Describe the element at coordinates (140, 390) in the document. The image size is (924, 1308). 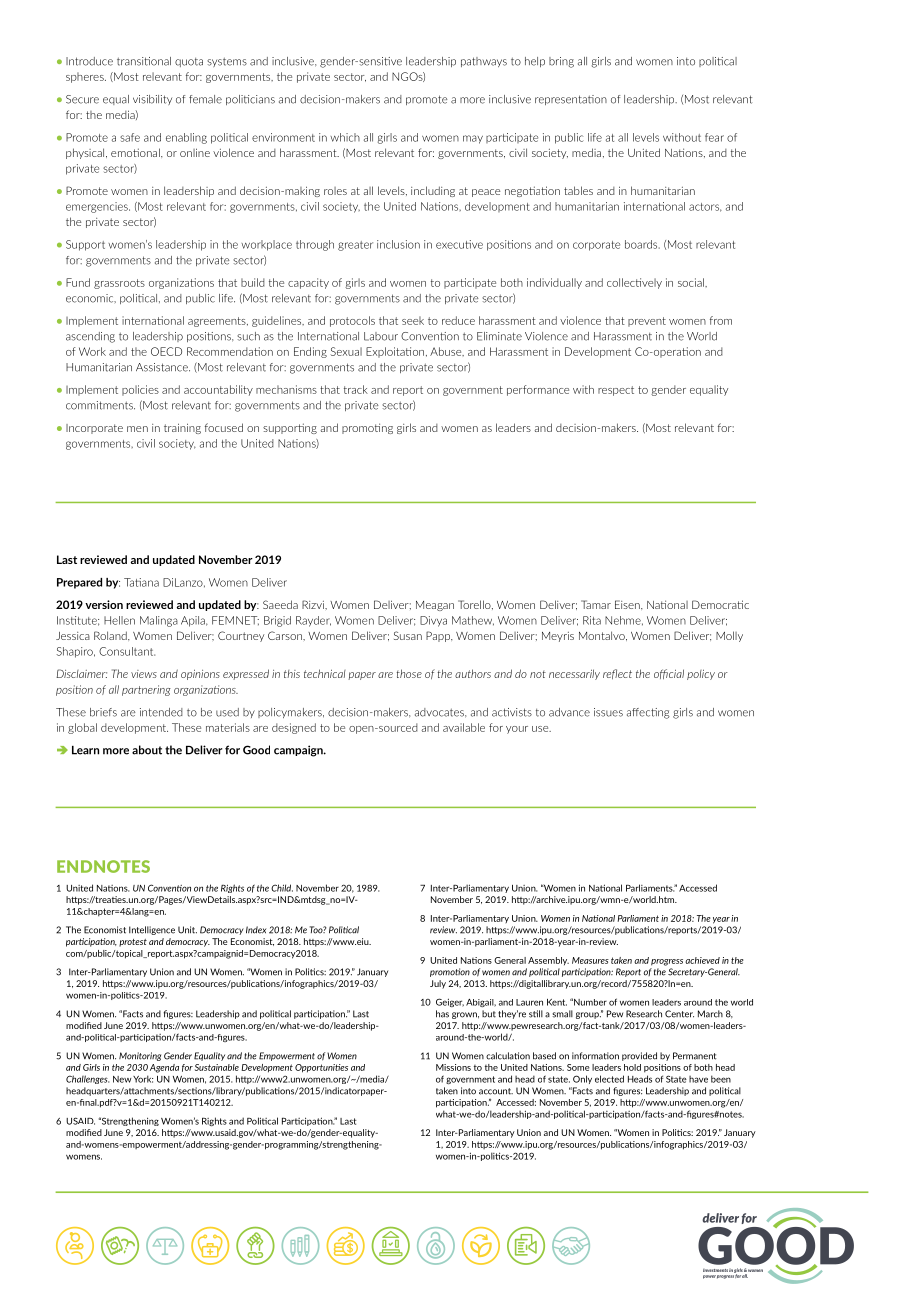
I see `policies` at that location.
